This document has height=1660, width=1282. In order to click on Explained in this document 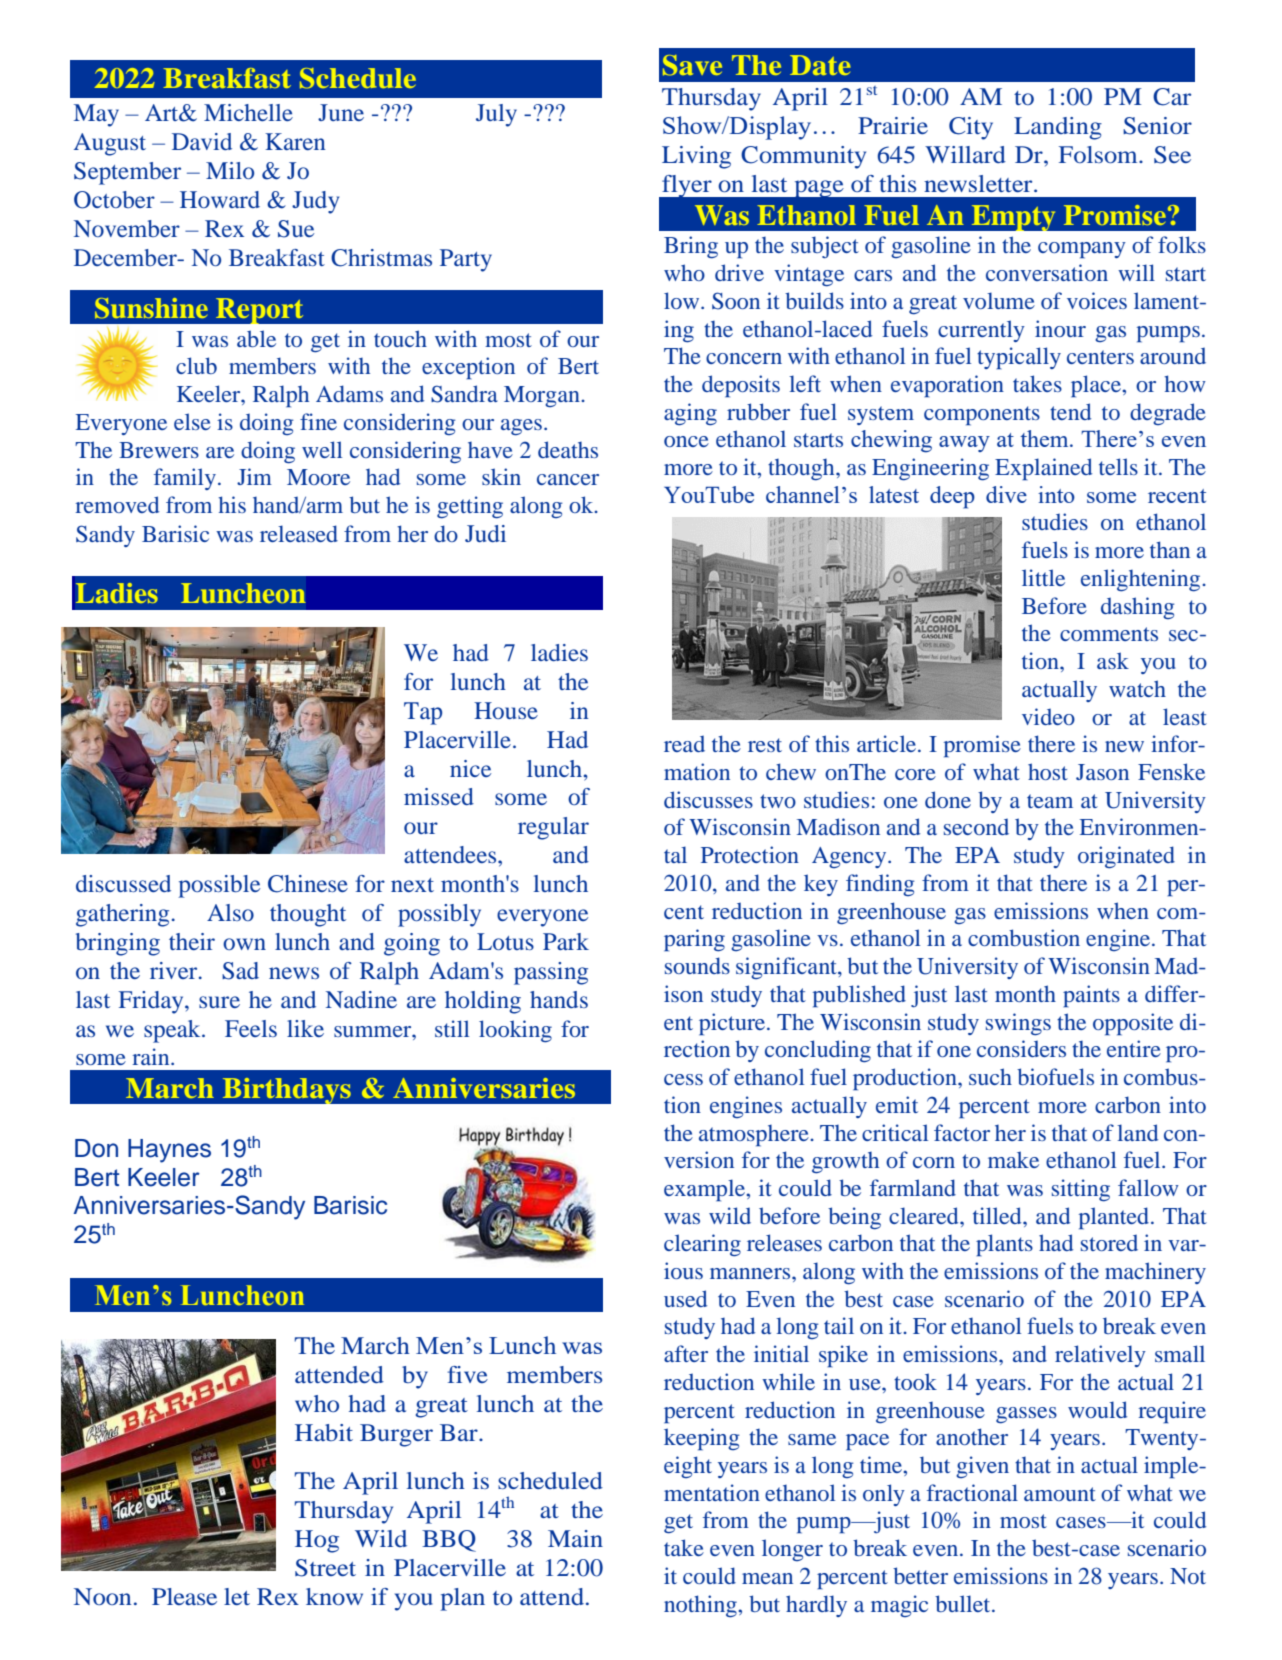, I will do `click(1043, 469)`.
